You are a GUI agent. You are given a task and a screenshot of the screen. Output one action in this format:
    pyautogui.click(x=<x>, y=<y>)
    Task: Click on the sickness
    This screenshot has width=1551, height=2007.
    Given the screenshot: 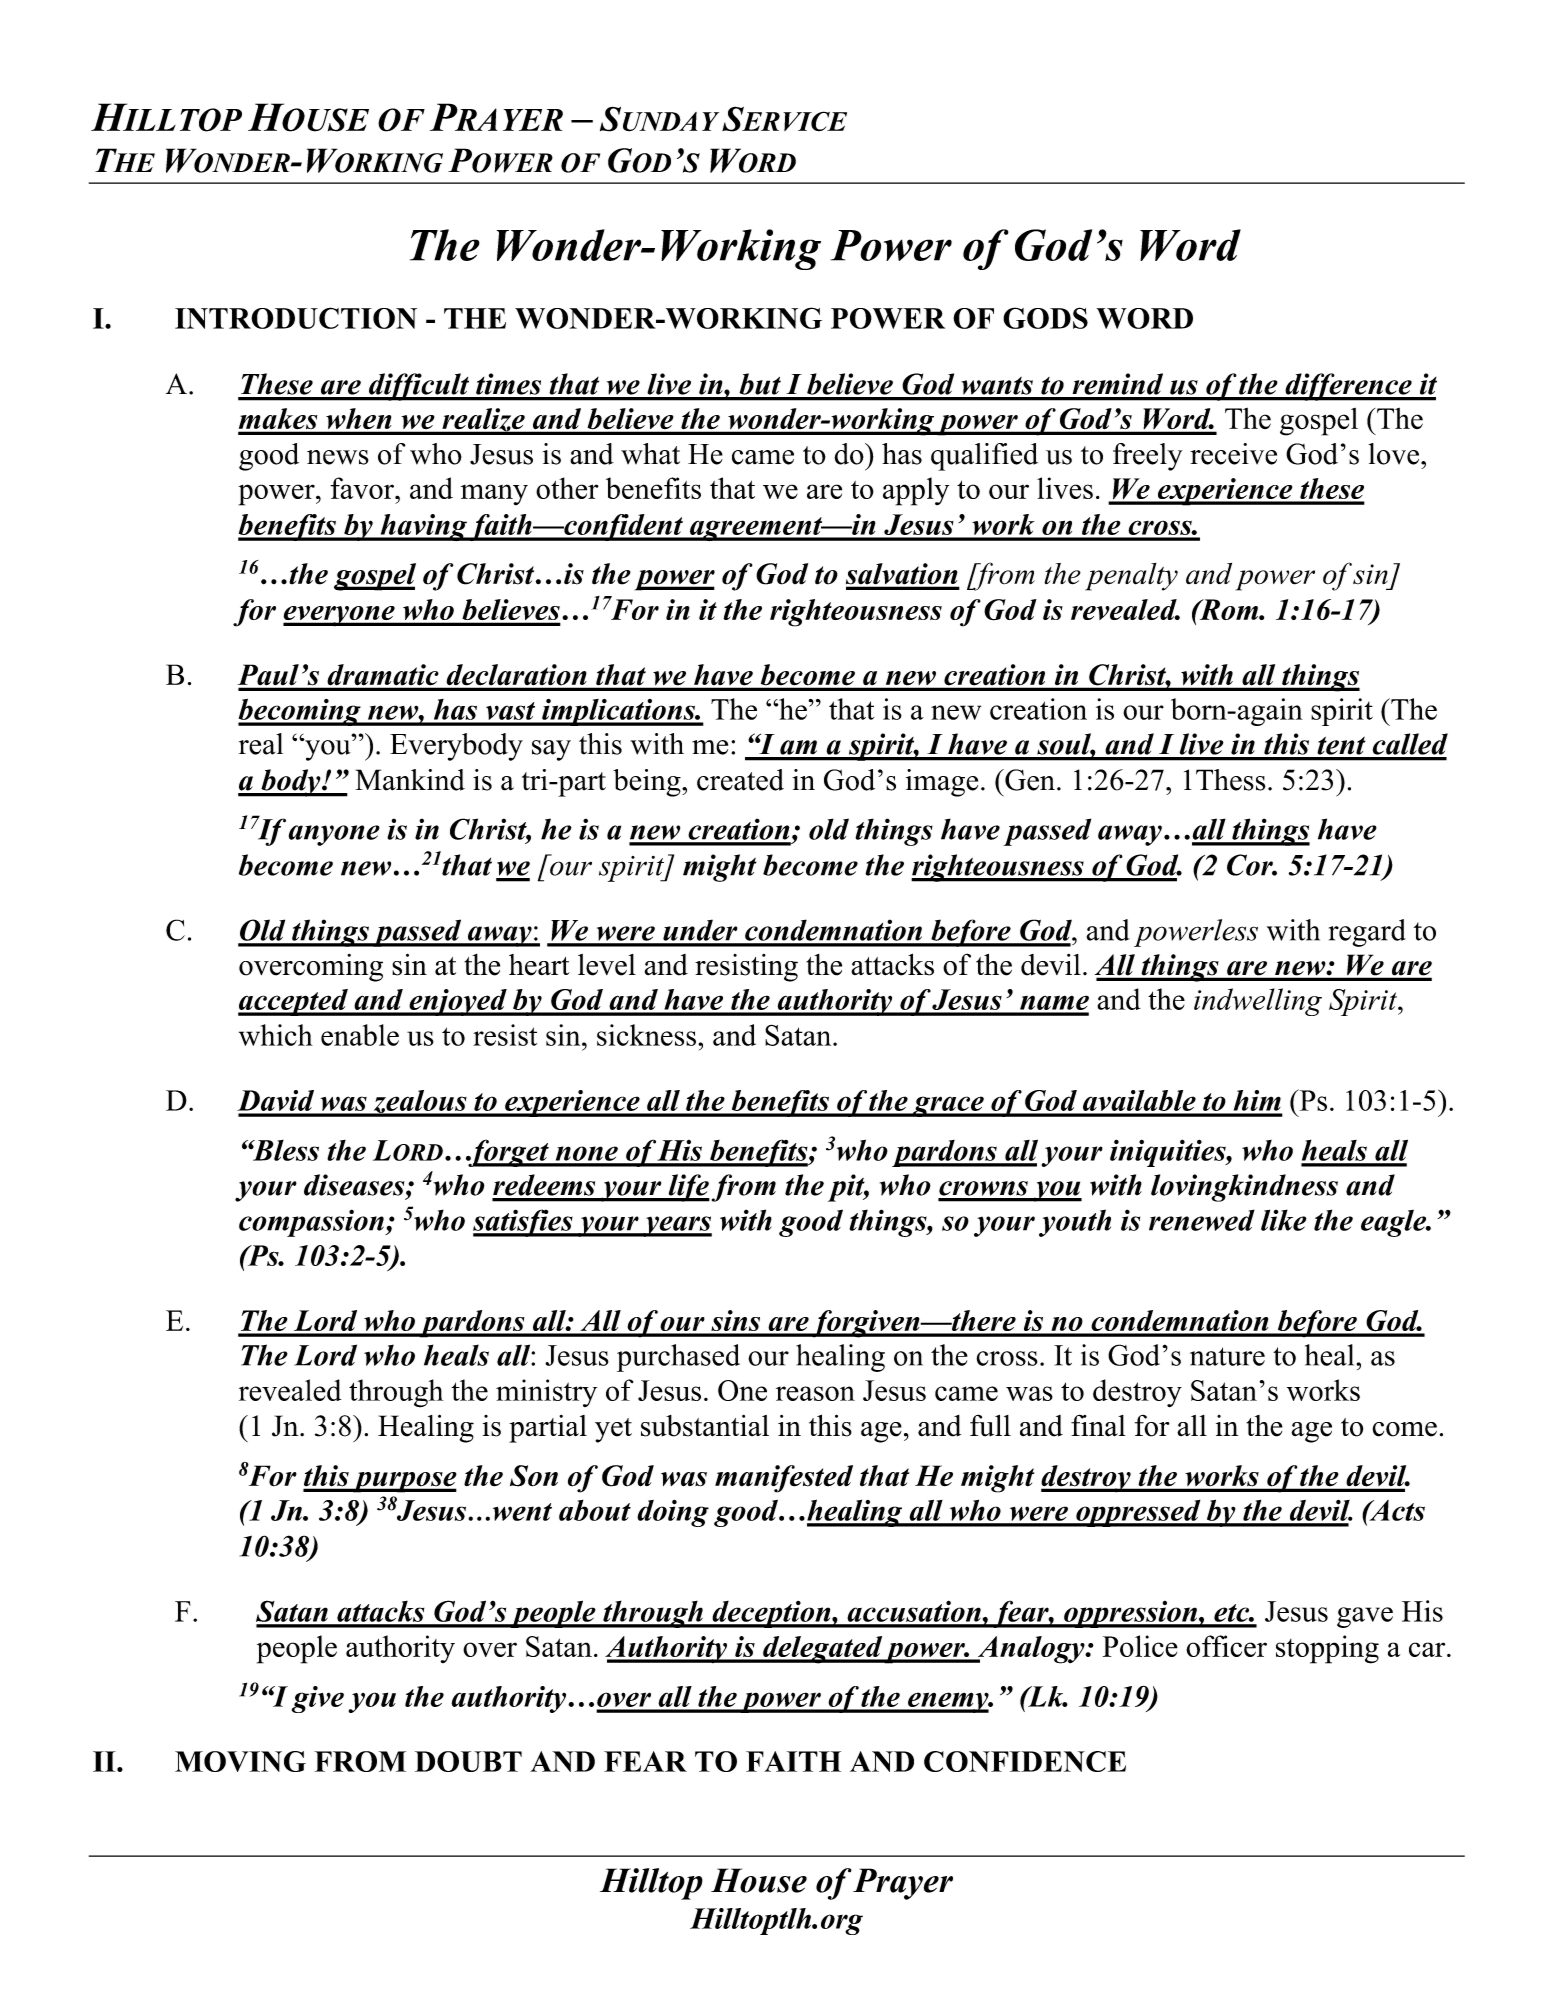 What is the action you would take?
    pyautogui.click(x=646, y=1035)
